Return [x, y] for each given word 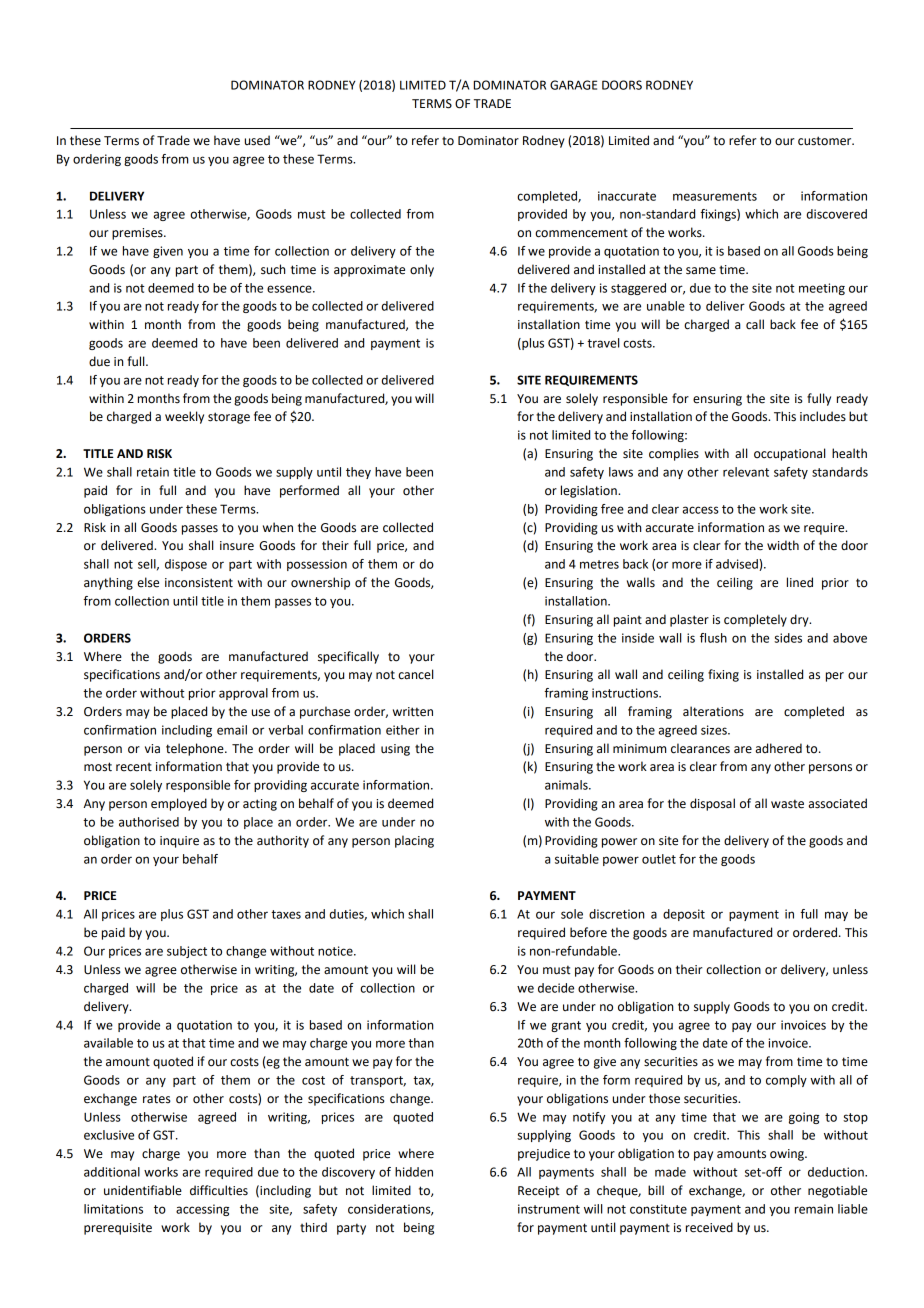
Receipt [539, 1192]
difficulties [219, 1190]
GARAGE [573, 85]
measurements [715, 196]
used [257, 140]
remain [814, 1209]
